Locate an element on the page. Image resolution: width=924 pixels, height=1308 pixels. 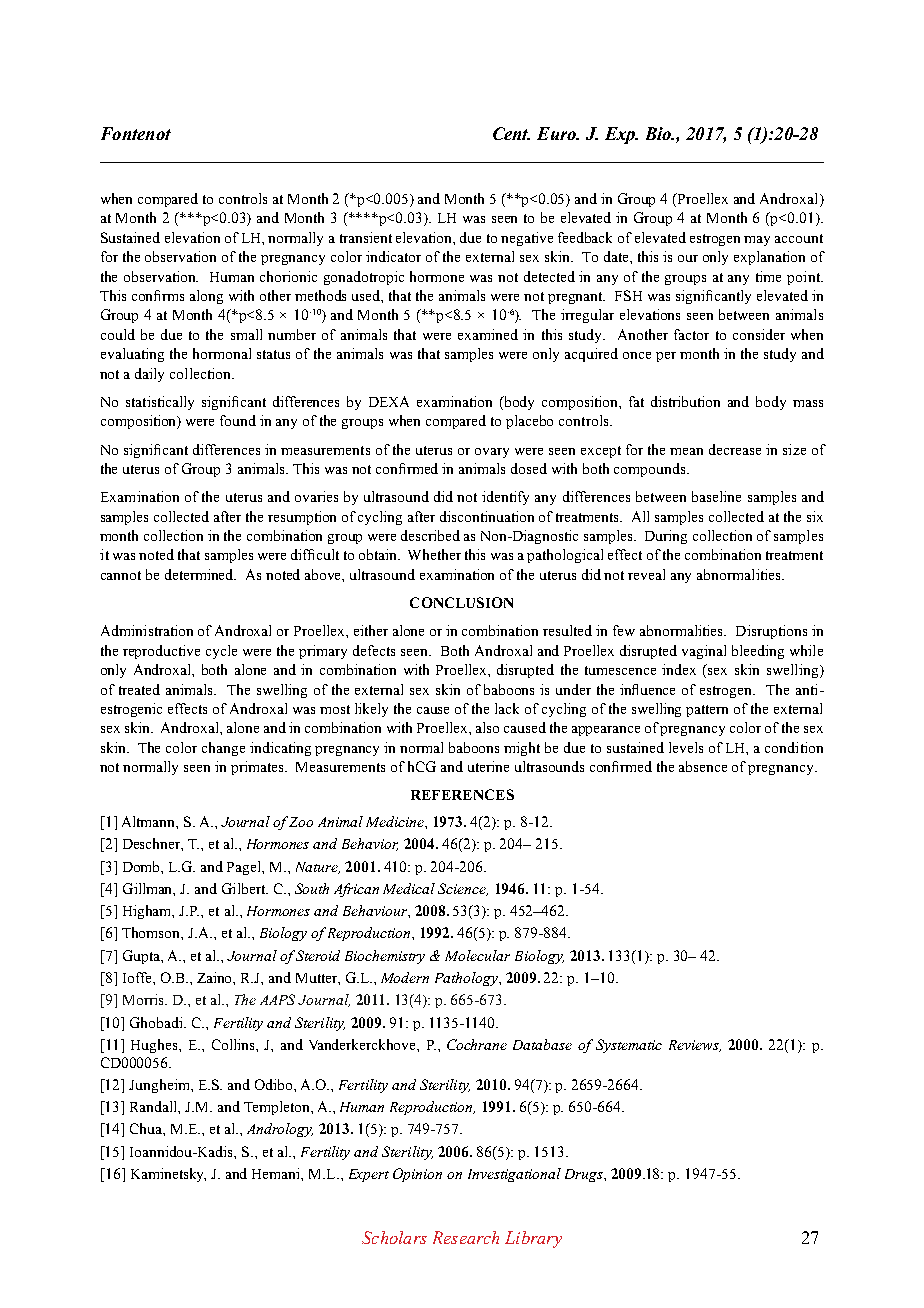
Pathology is located at coordinates (467, 979).
